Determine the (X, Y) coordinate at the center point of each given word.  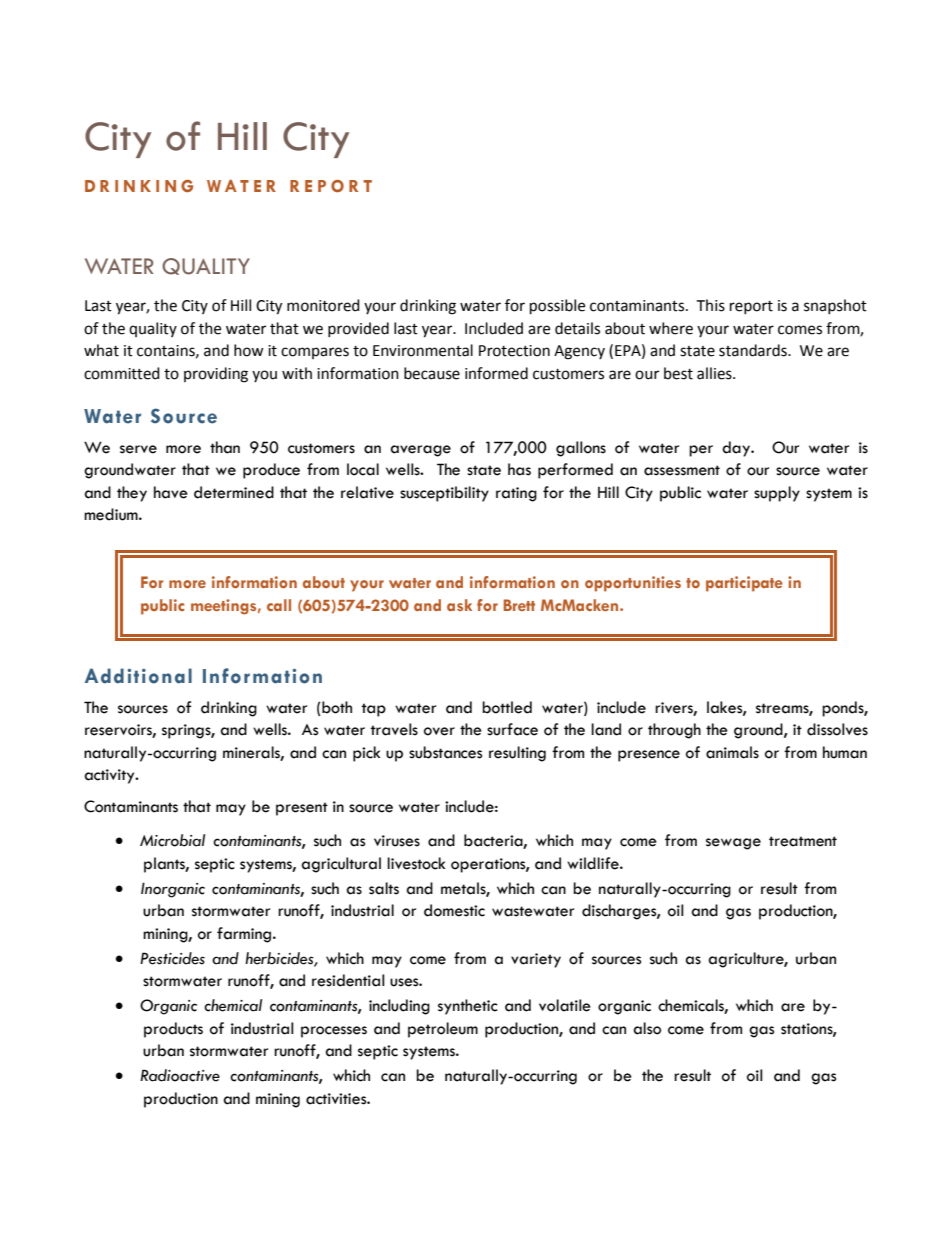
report (751, 307)
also (647, 1028)
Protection (514, 351)
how (249, 350)
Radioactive (180, 1075)
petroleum (443, 1030)
